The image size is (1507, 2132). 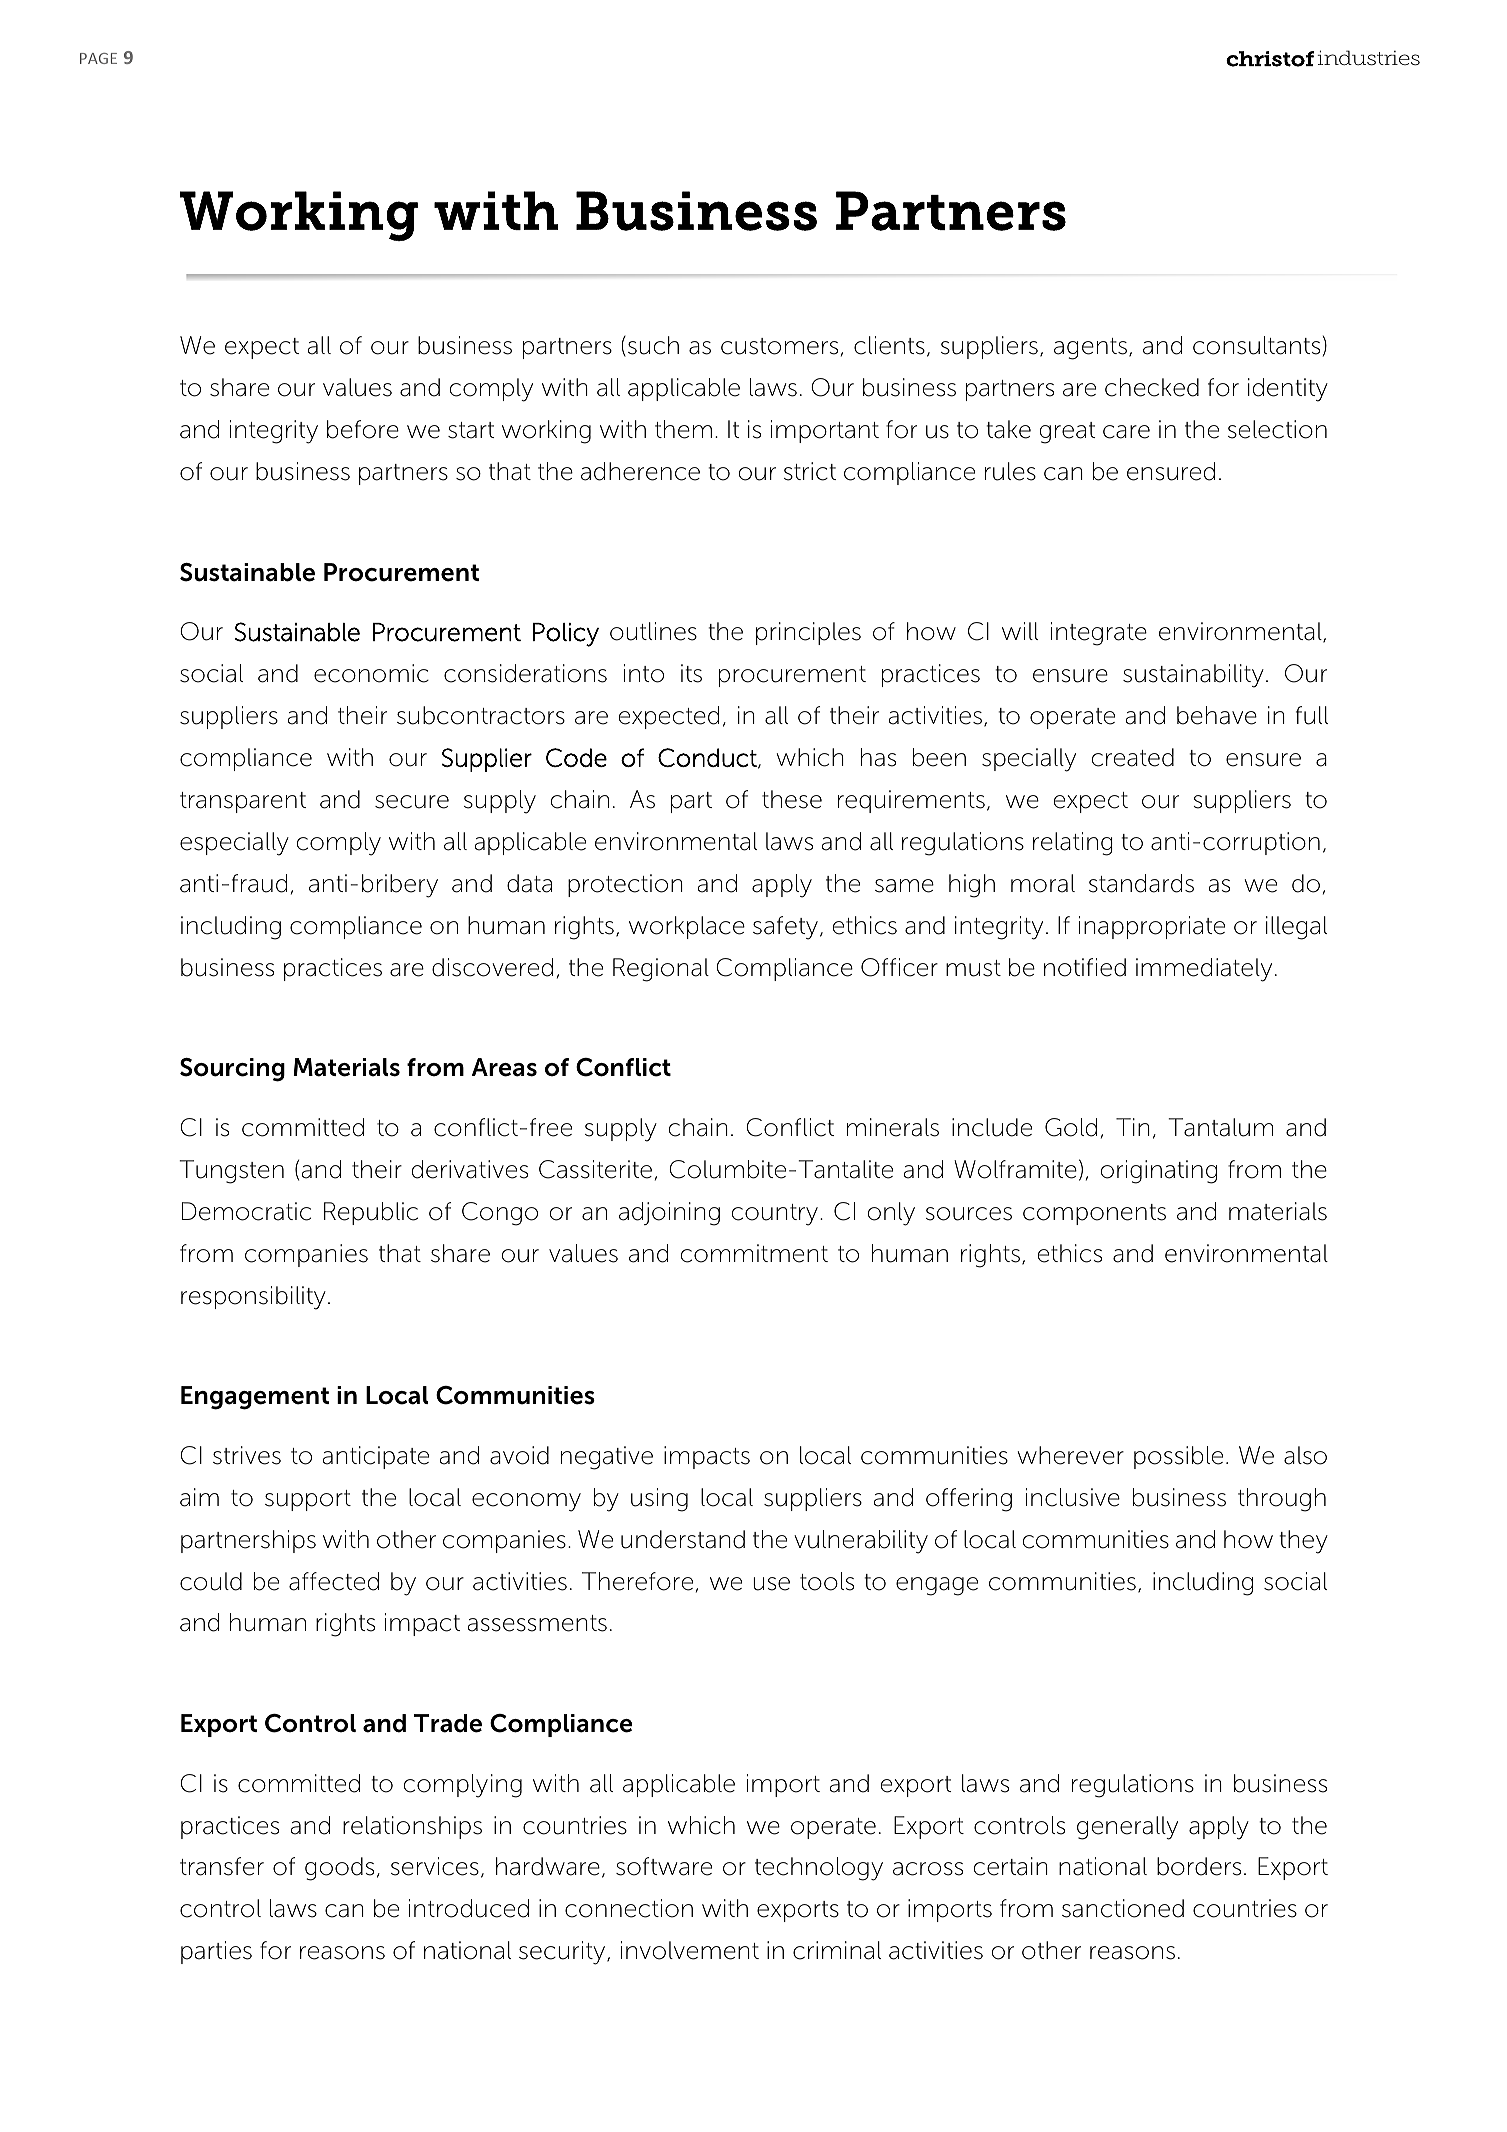 What do you see at coordinates (661, 970) in the screenshot?
I see `Regional` at bounding box center [661, 970].
